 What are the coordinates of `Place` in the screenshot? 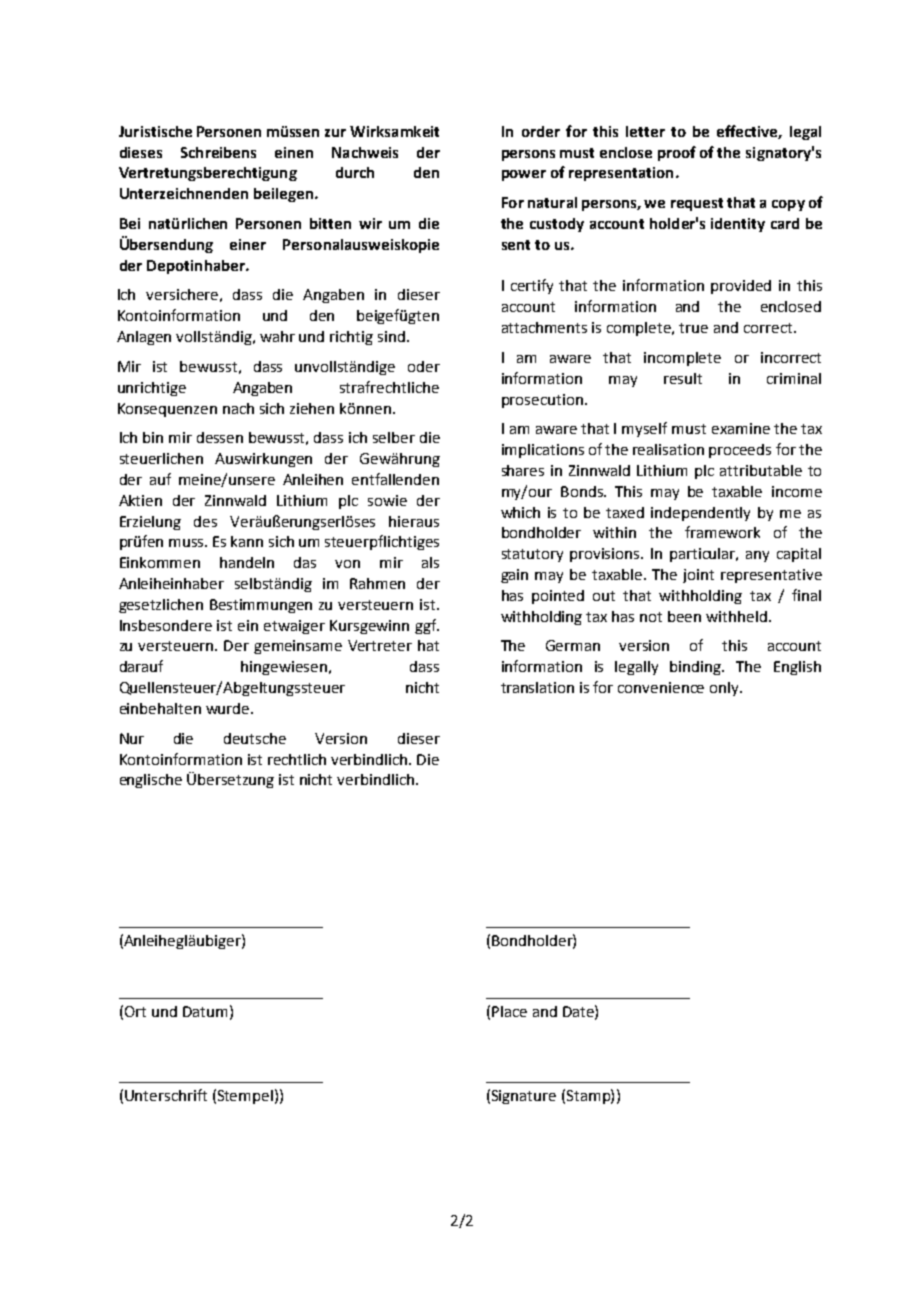 It's located at (509, 1011).
